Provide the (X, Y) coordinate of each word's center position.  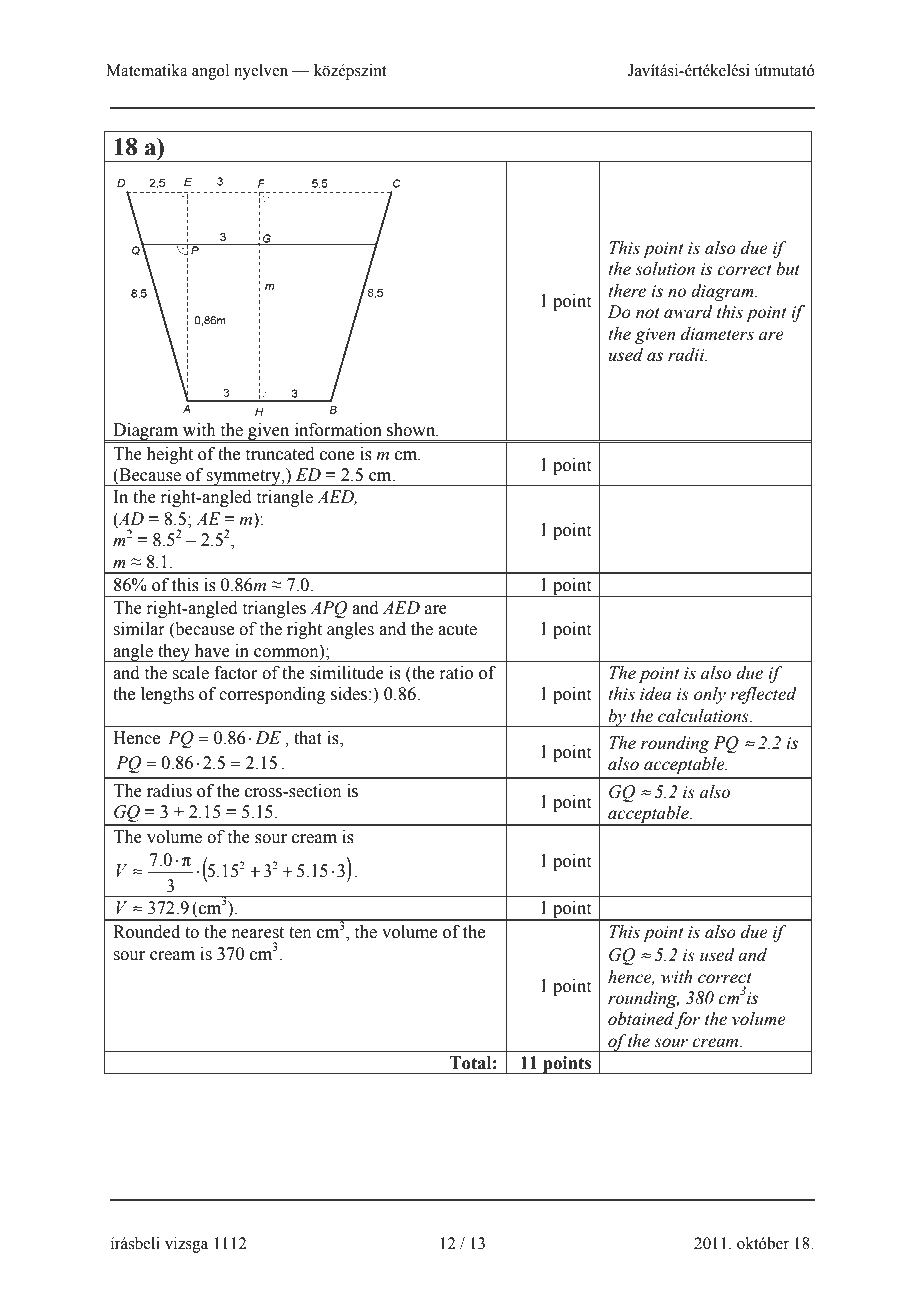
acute (457, 630)
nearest (258, 933)
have (212, 651)
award (688, 312)
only (710, 695)
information (338, 430)
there (627, 291)
